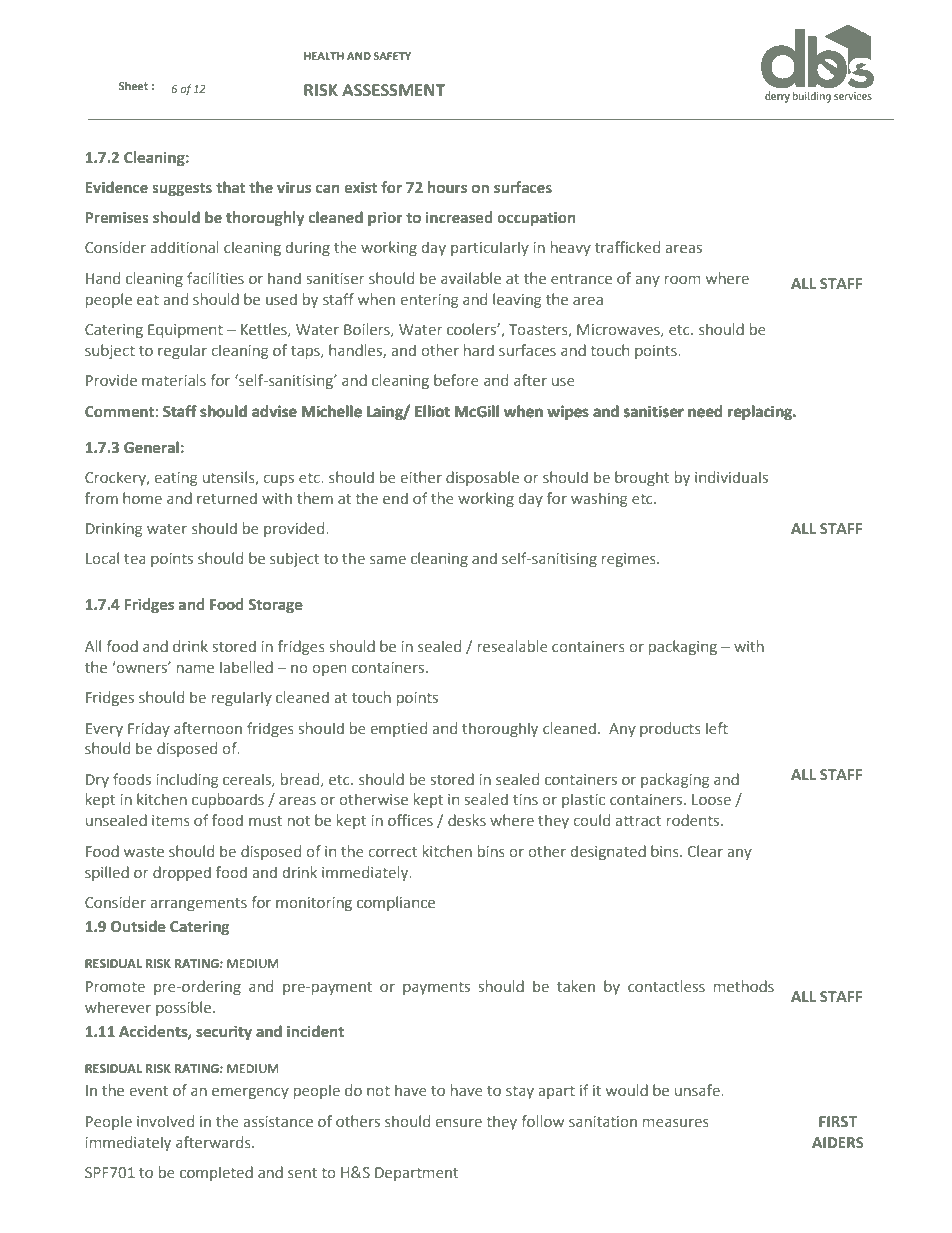  I want to click on resealable, so click(513, 646).
